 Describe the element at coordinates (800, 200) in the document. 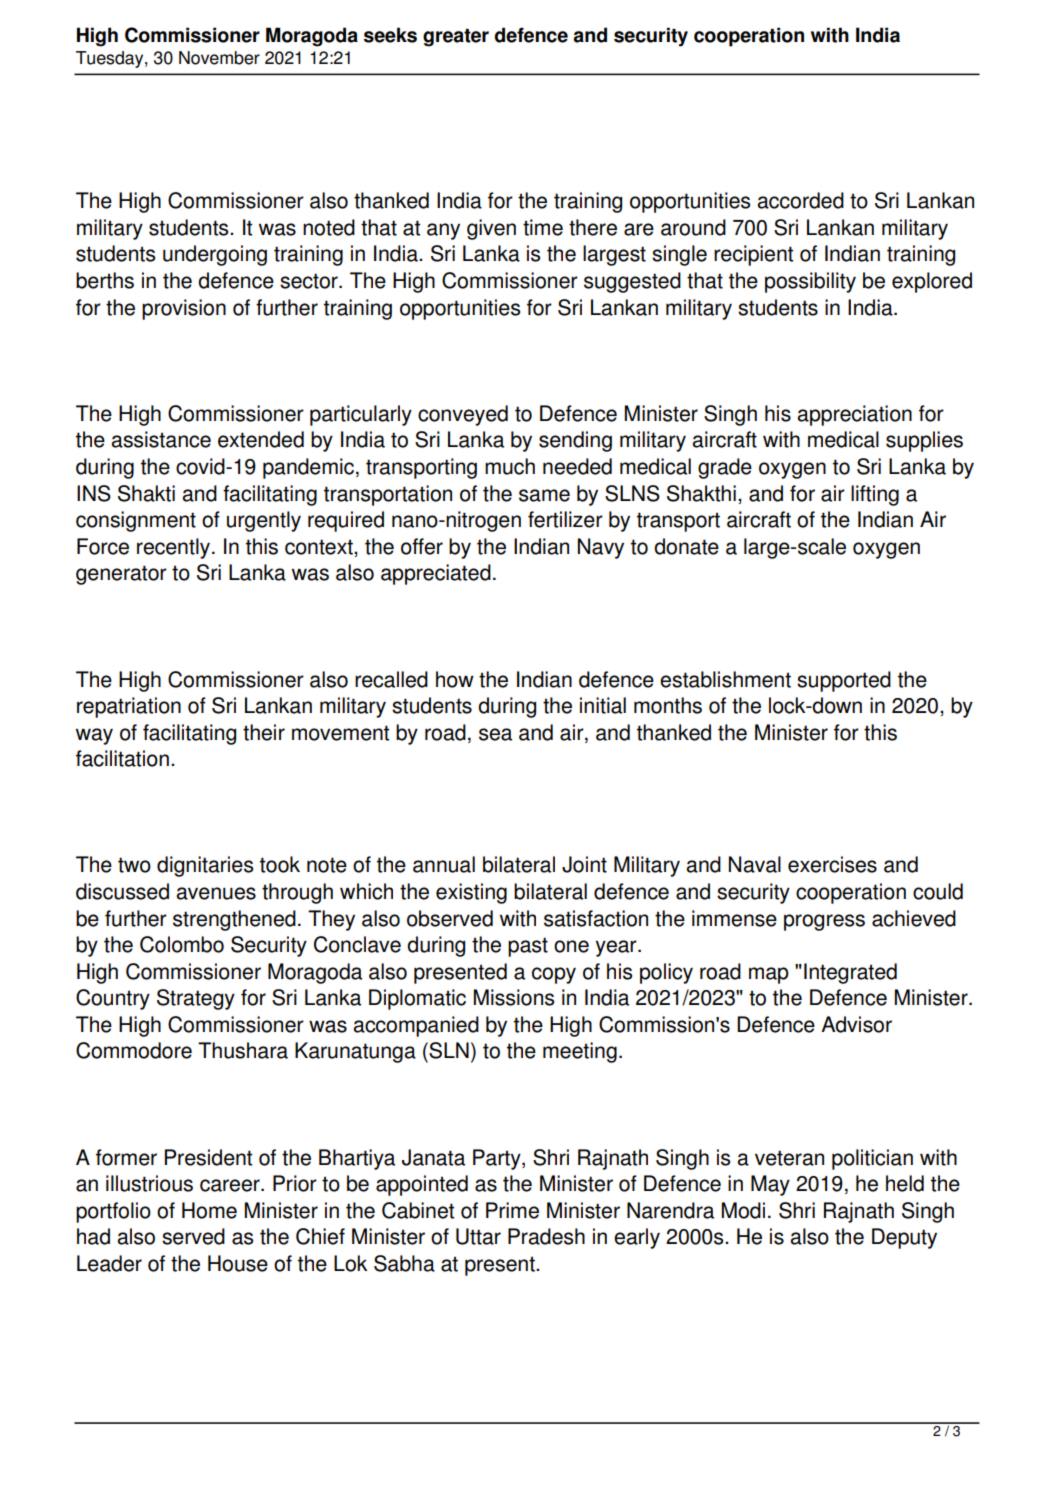

I see `accorded` at that location.
